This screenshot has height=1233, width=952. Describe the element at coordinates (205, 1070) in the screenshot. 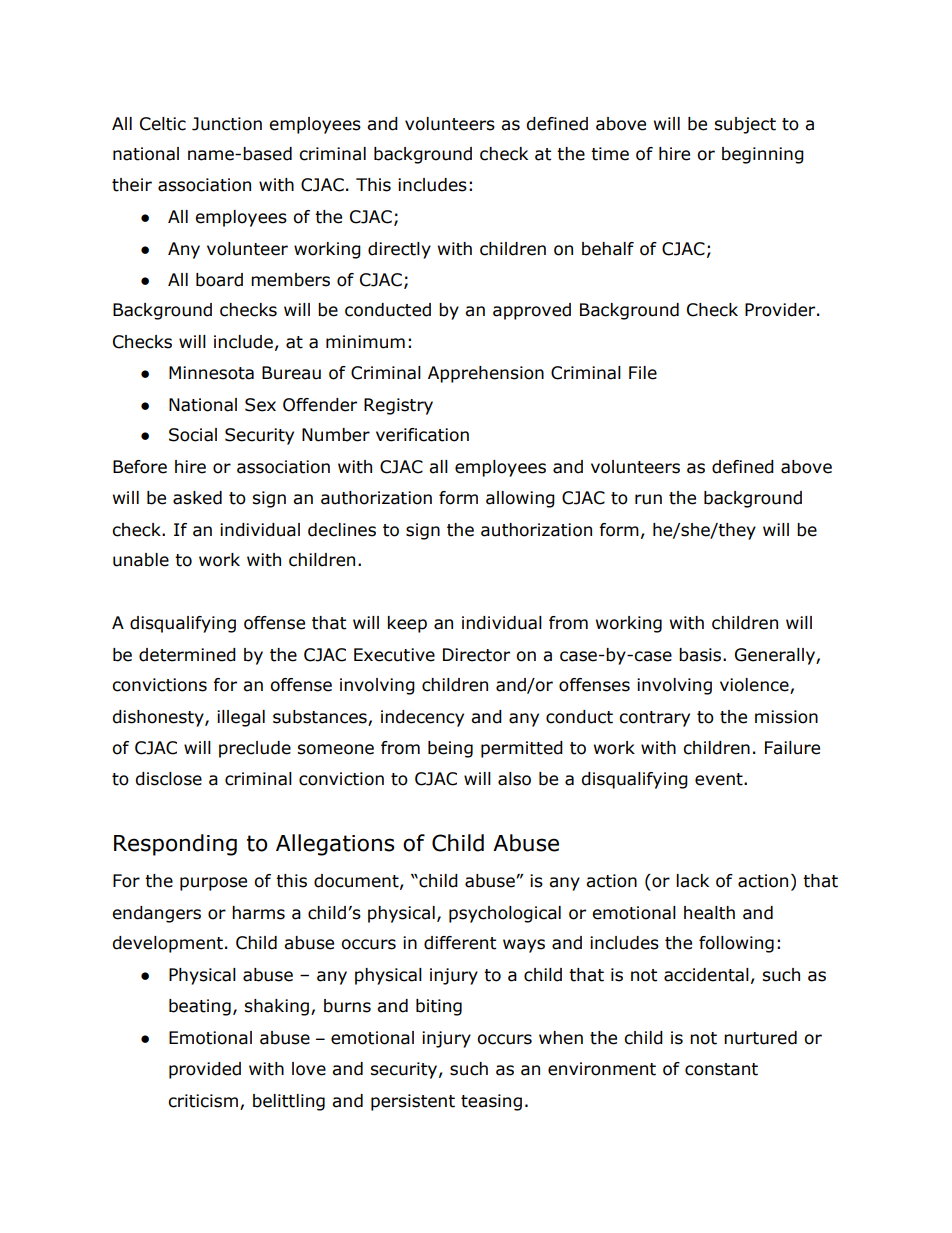

I see `provided` at that location.
